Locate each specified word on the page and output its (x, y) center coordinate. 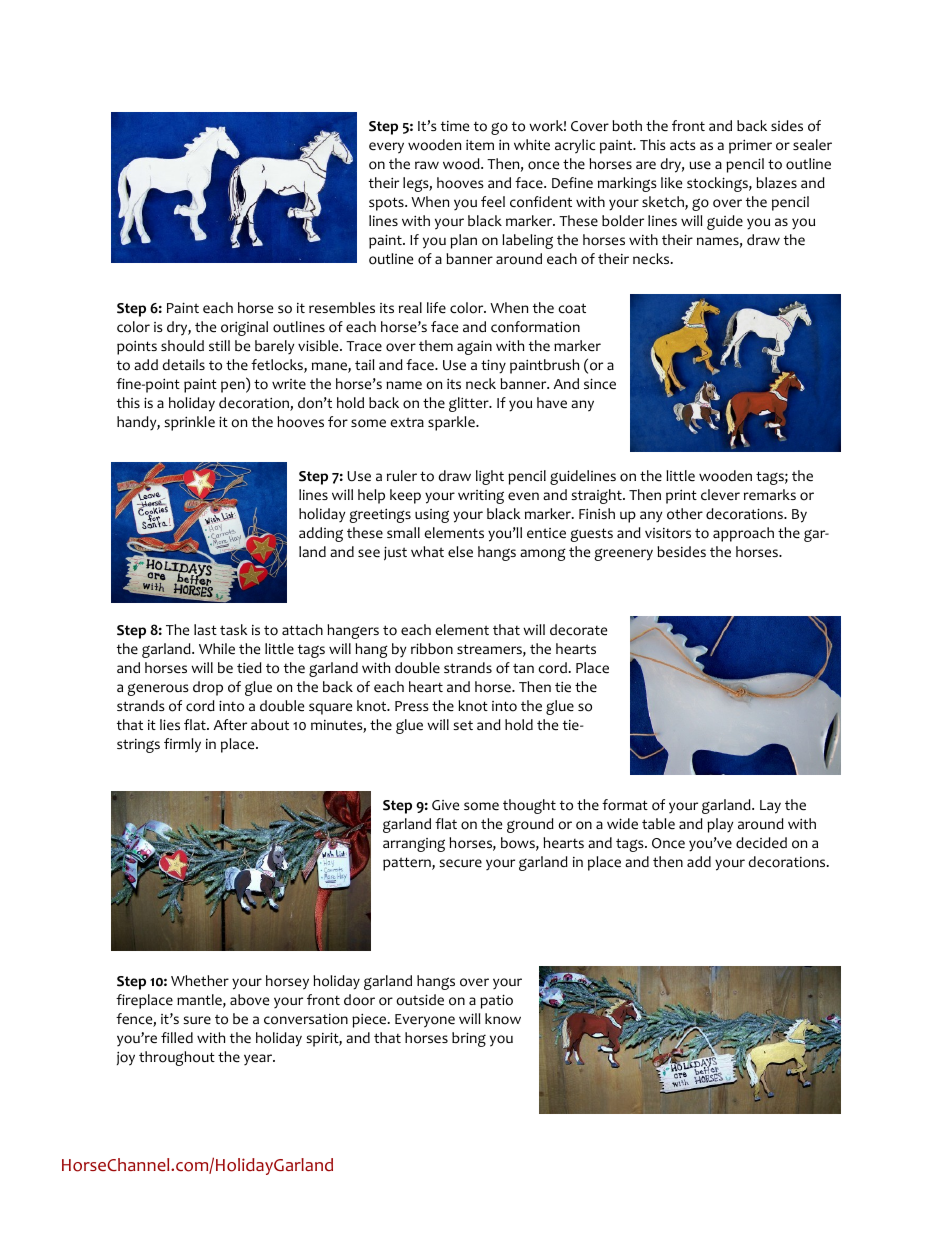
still (219, 345)
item (480, 144)
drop (208, 688)
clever (720, 495)
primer (750, 146)
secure (460, 863)
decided (761, 843)
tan (523, 668)
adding (321, 534)
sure (197, 1020)
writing (481, 497)
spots (387, 204)
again (474, 347)
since (600, 384)
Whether (200, 981)
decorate (578, 630)
